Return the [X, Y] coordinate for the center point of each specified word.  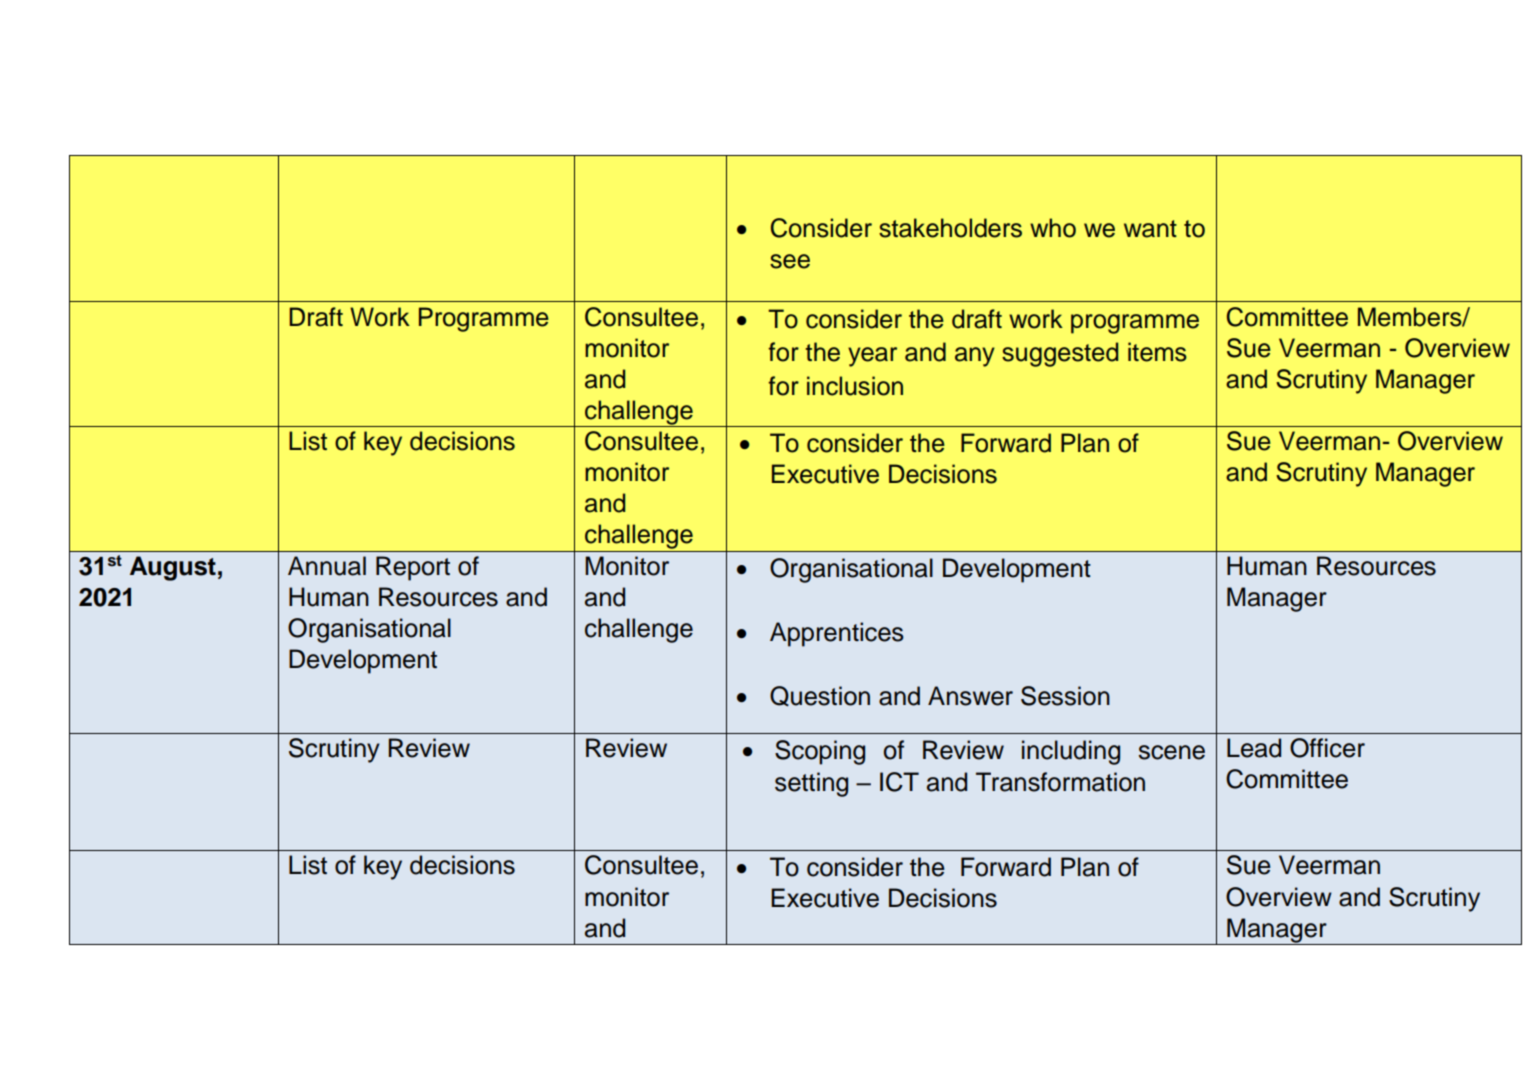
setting [811, 784]
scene [1172, 752]
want [1150, 229]
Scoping [820, 752]
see [790, 261]
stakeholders [950, 228]
